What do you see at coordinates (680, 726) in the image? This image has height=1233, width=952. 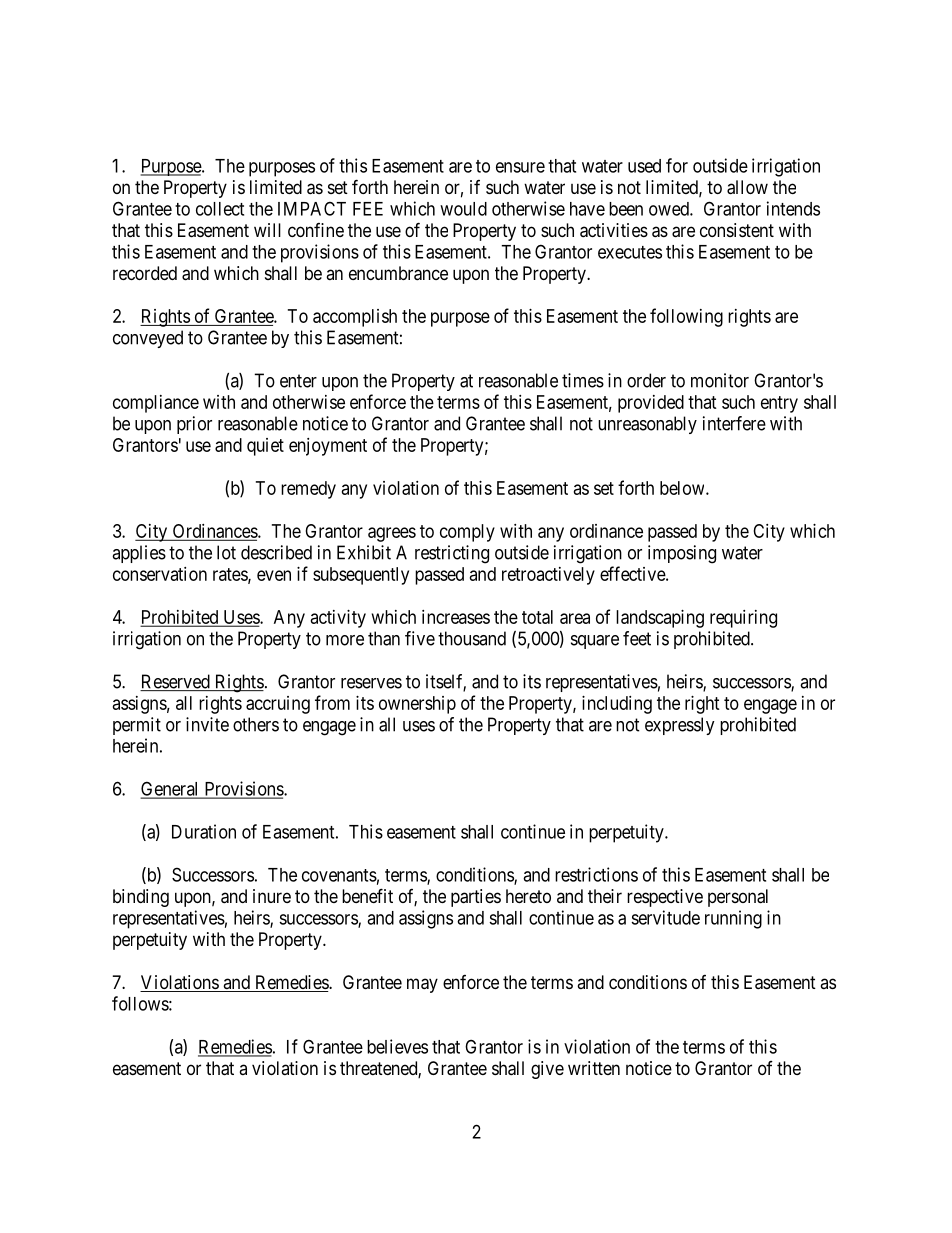 I see `expressly` at bounding box center [680, 726].
